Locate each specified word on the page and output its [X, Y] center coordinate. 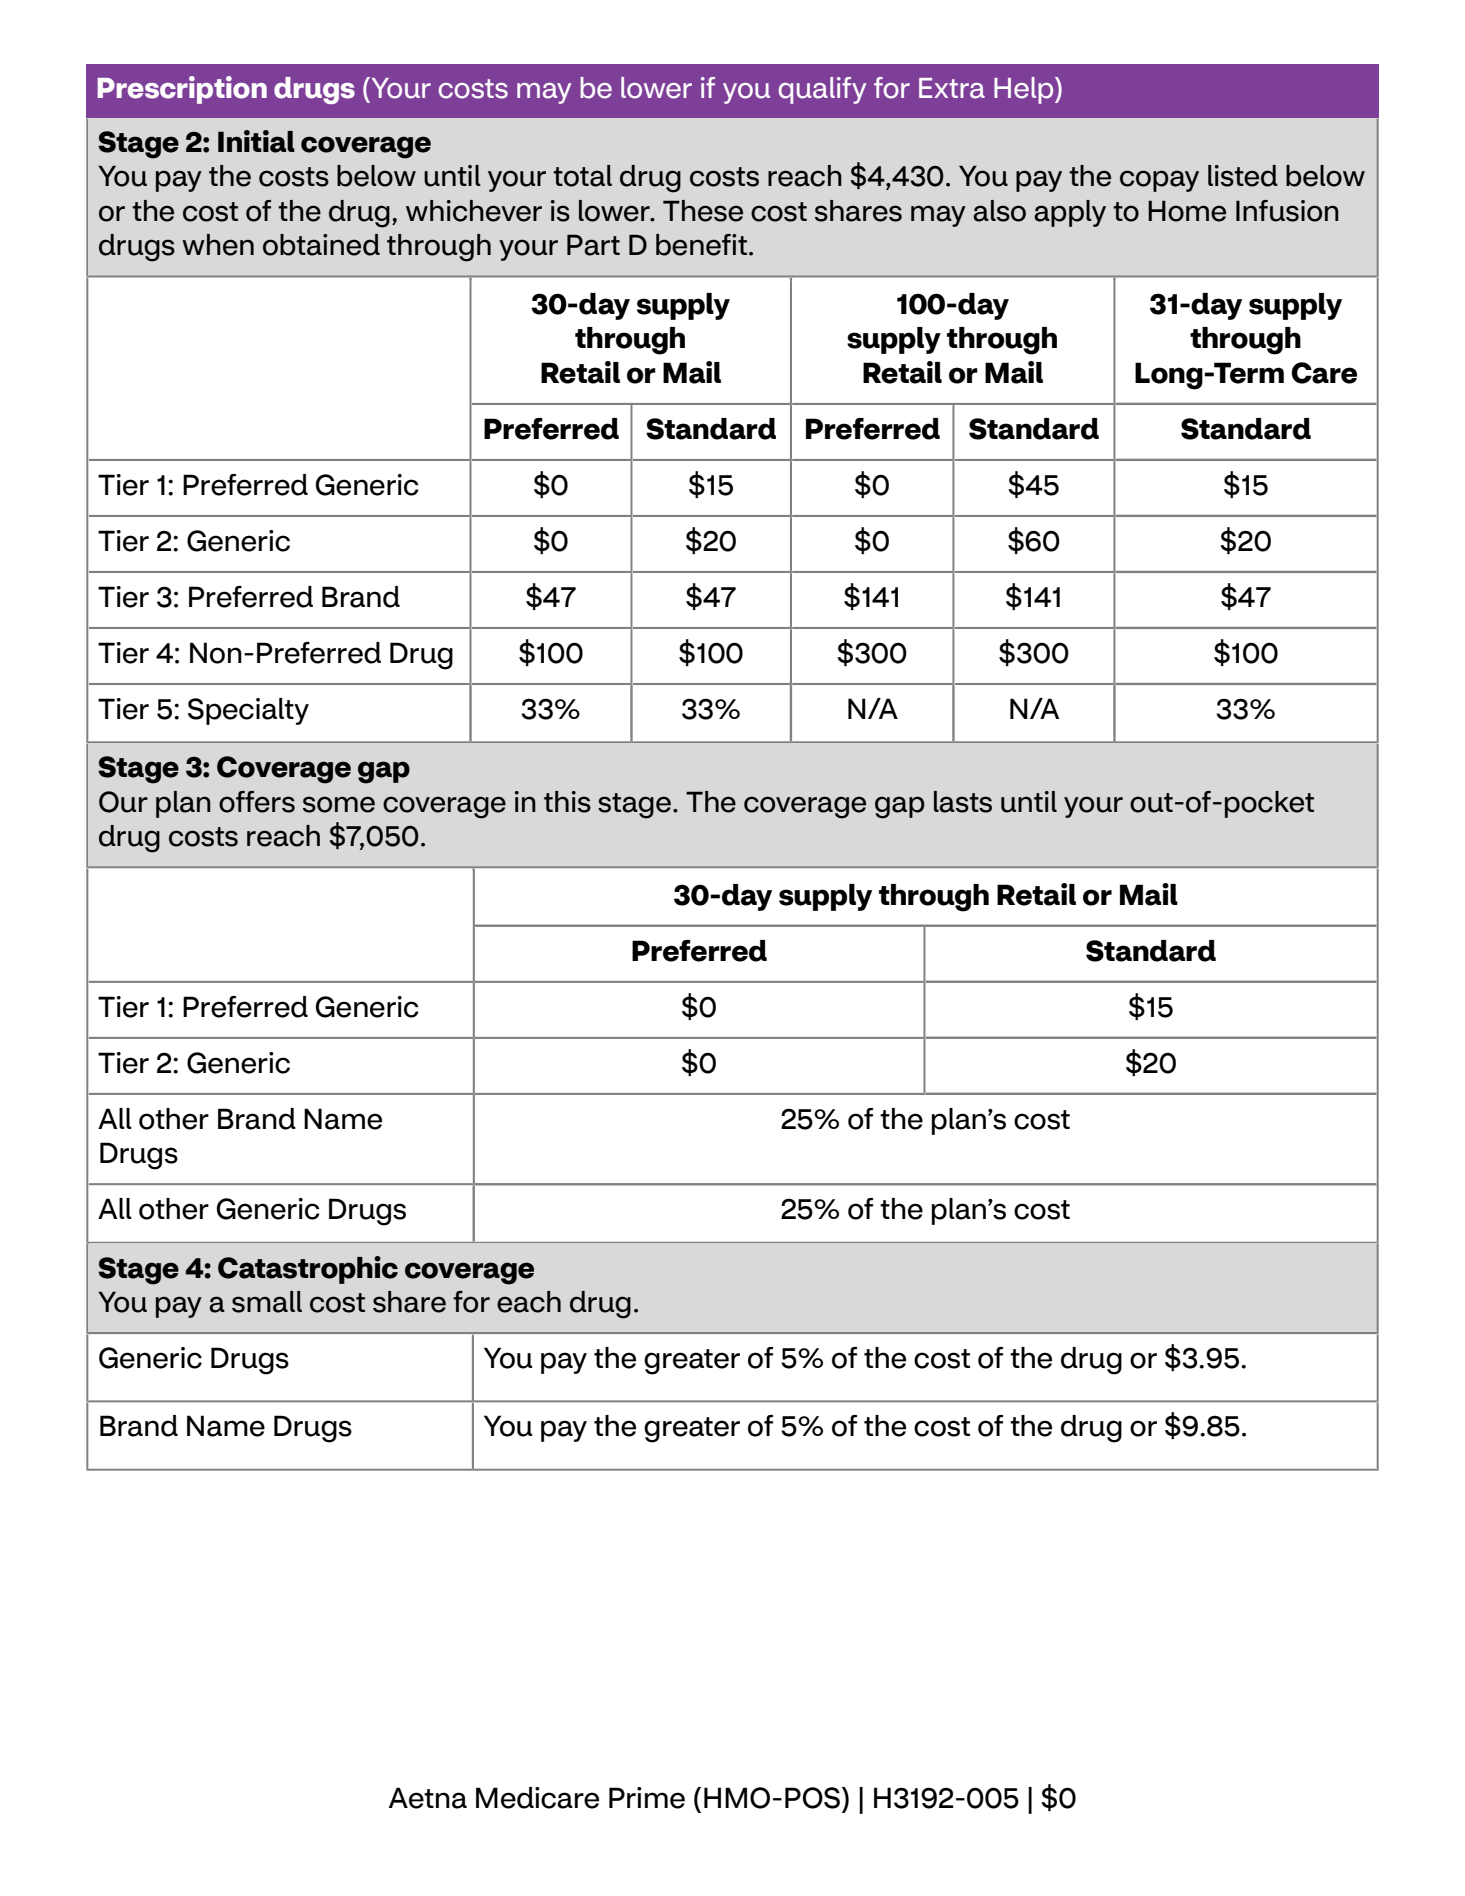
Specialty [248, 711]
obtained [321, 245]
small [267, 1302]
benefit [701, 245]
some [339, 804]
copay [1159, 181]
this [567, 802]
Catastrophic [308, 1270]
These [703, 211]
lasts [963, 802]
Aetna [428, 1798]
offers [257, 802]
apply [1070, 213]
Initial [256, 141]
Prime [647, 1798]
